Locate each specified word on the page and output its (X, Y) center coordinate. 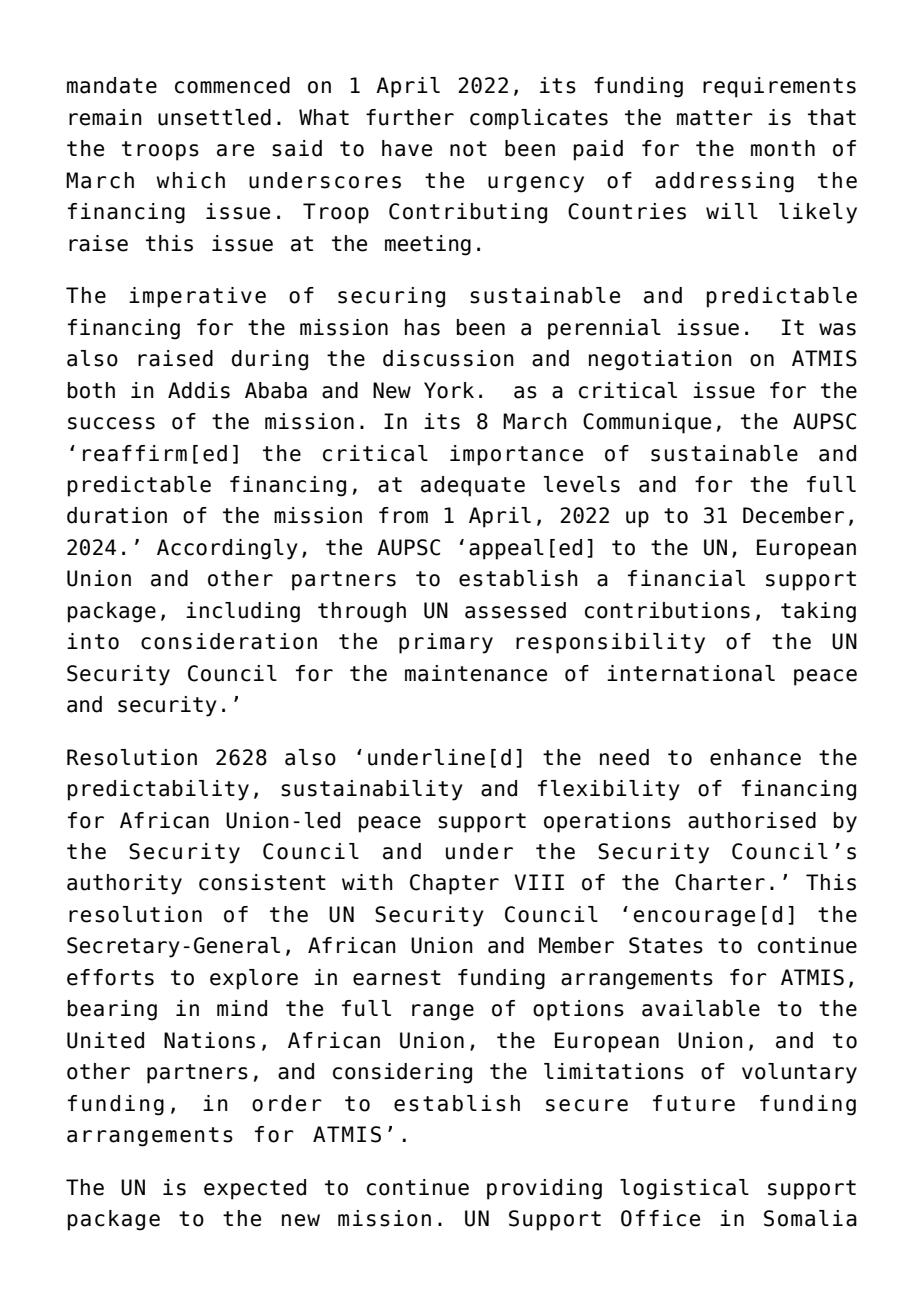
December (793, 515)
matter (715, 118)
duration (117, 515)
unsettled (214, 117)
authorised (752, 820)
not (468, 149)
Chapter (454, 884)
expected (255, 1189)
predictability (158, 790)
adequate (473, 486)
